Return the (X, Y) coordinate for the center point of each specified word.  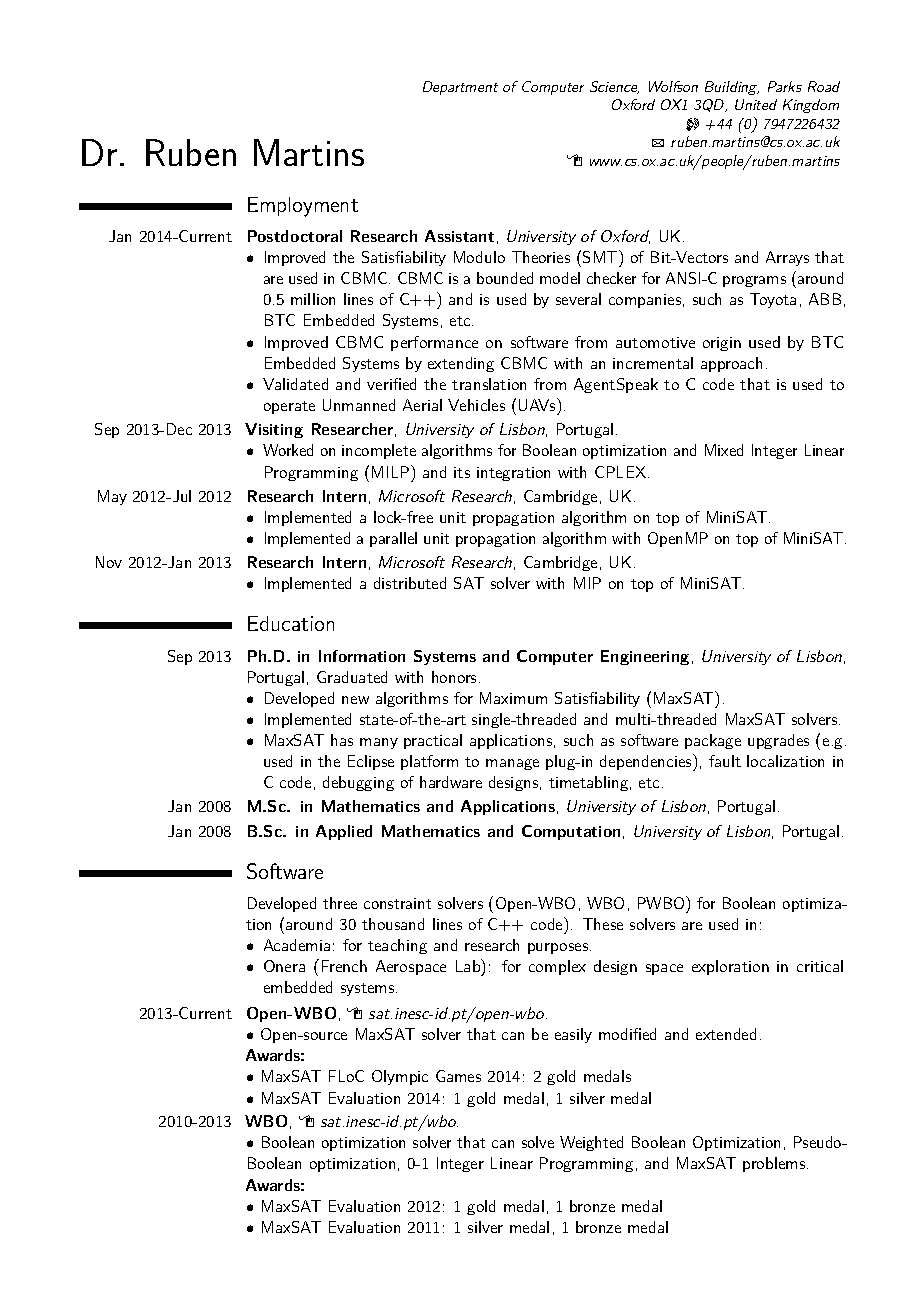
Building (732, 88)
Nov (109, 562)
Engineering (645, 657)
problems (774, 1164)
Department (460, 88)
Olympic (400, 1077)
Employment (303, 207)
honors (454, 677)
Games (458, 1076)
